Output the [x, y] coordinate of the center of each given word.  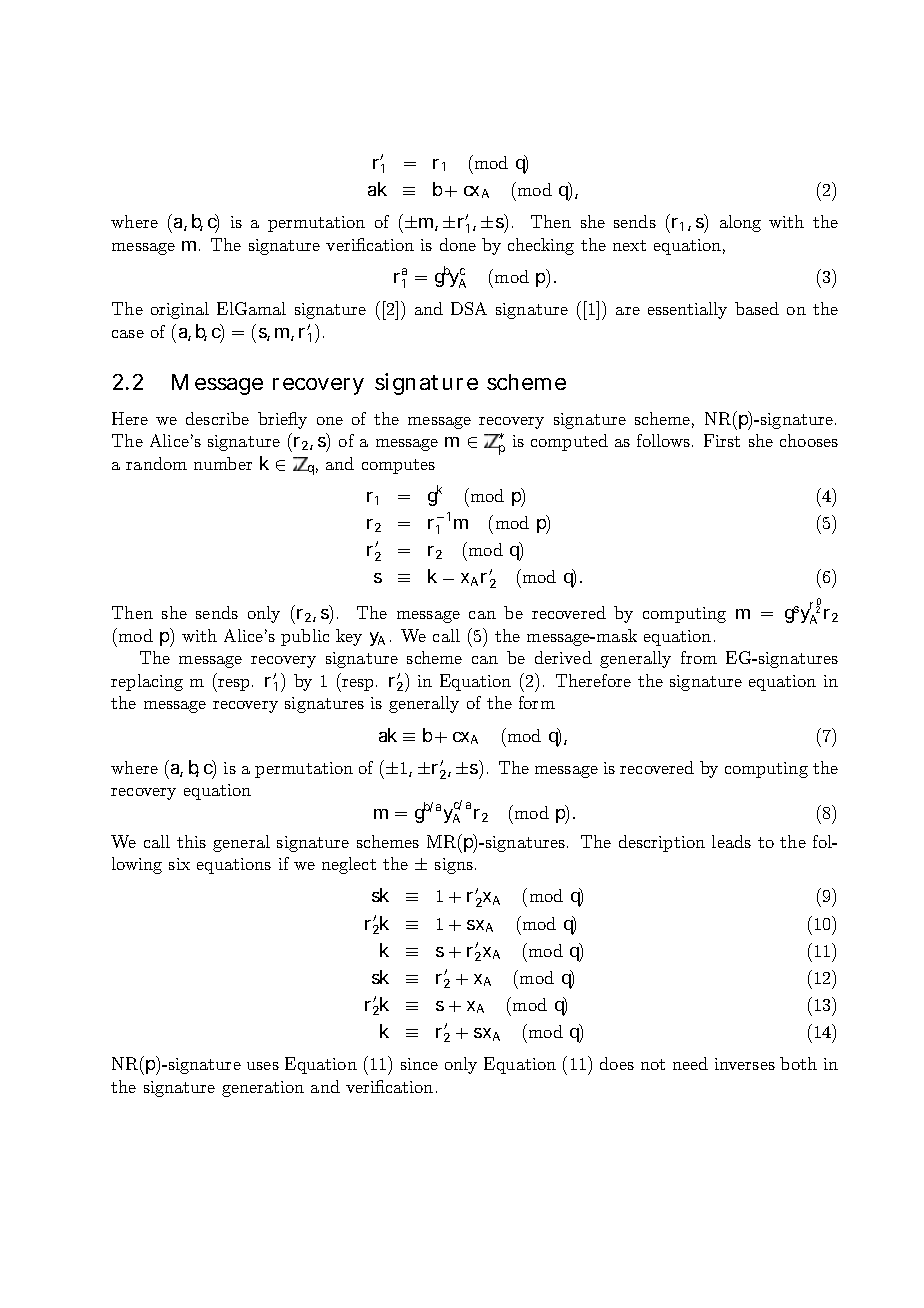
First [722, 440]
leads [731, 841]
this [191, 841]
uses [263, 1066]
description [662, 843]
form [537, 702]
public [305, 637]
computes [398, 466]
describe [217, 418]
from [699, 657]
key [349, 637]
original [180, 310]
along [740, 223]
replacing [147, 682]
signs [454, 866]
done [458, 244]
